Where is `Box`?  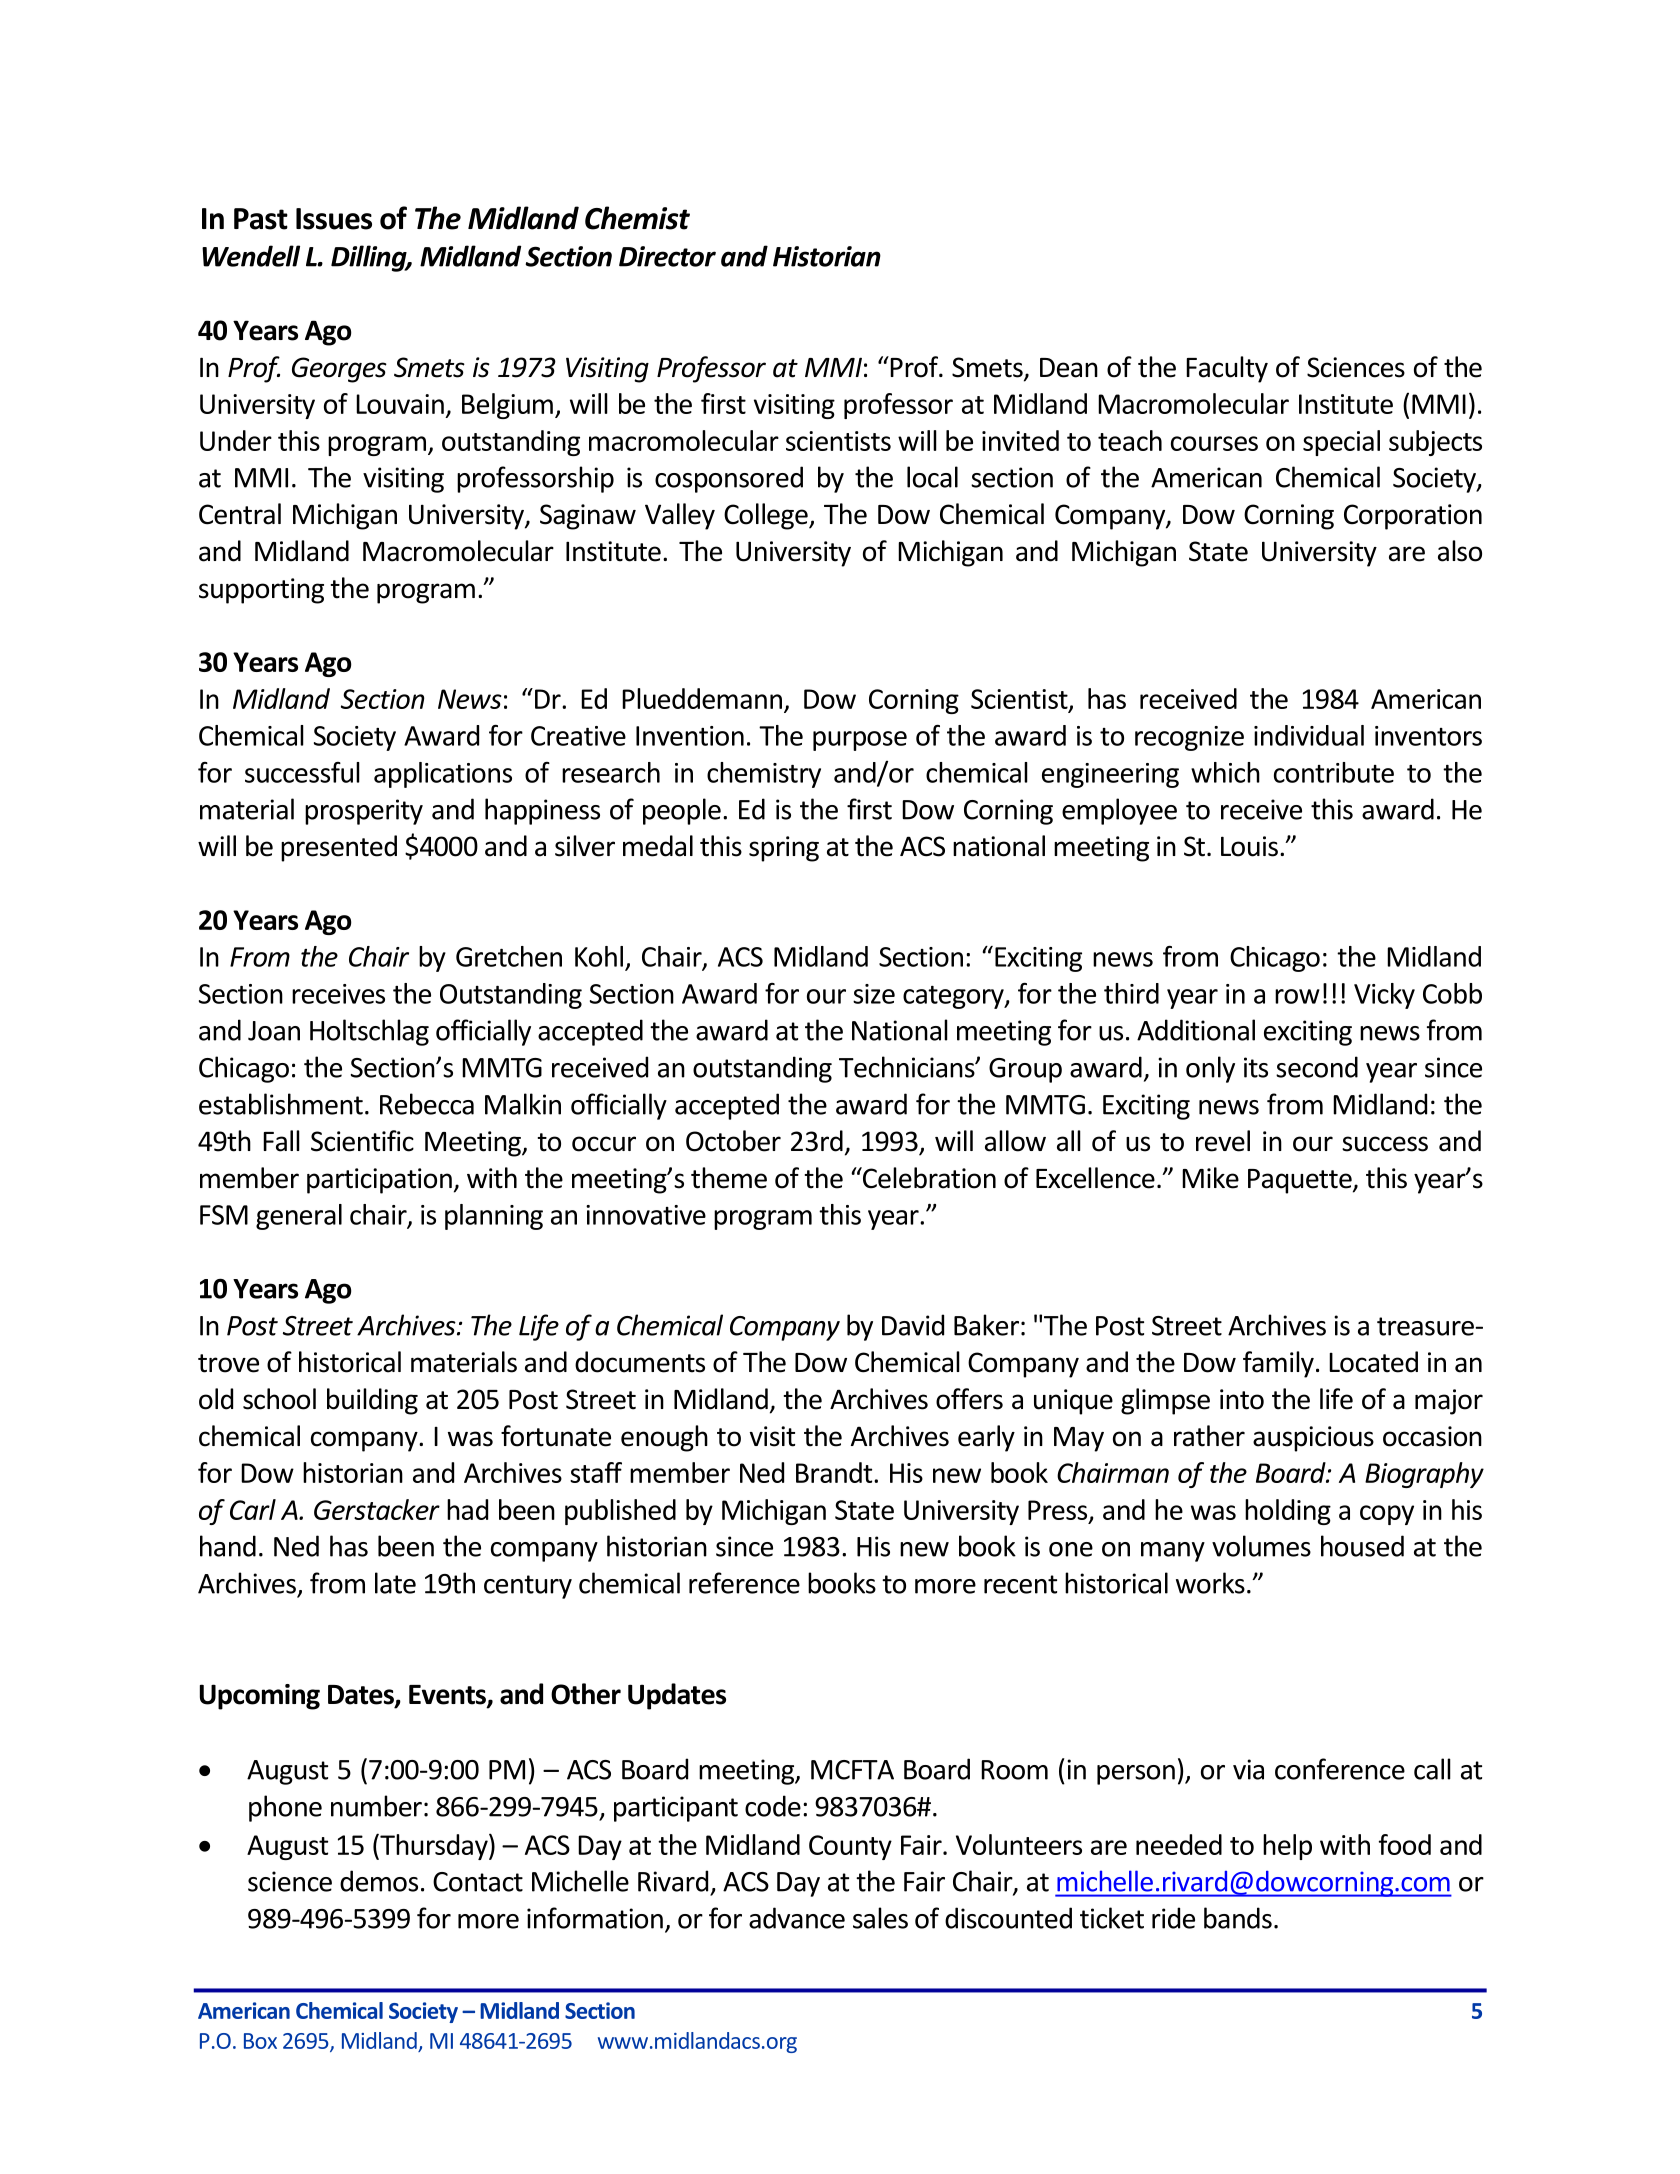 Box is located at coordinates (260, 2041).
